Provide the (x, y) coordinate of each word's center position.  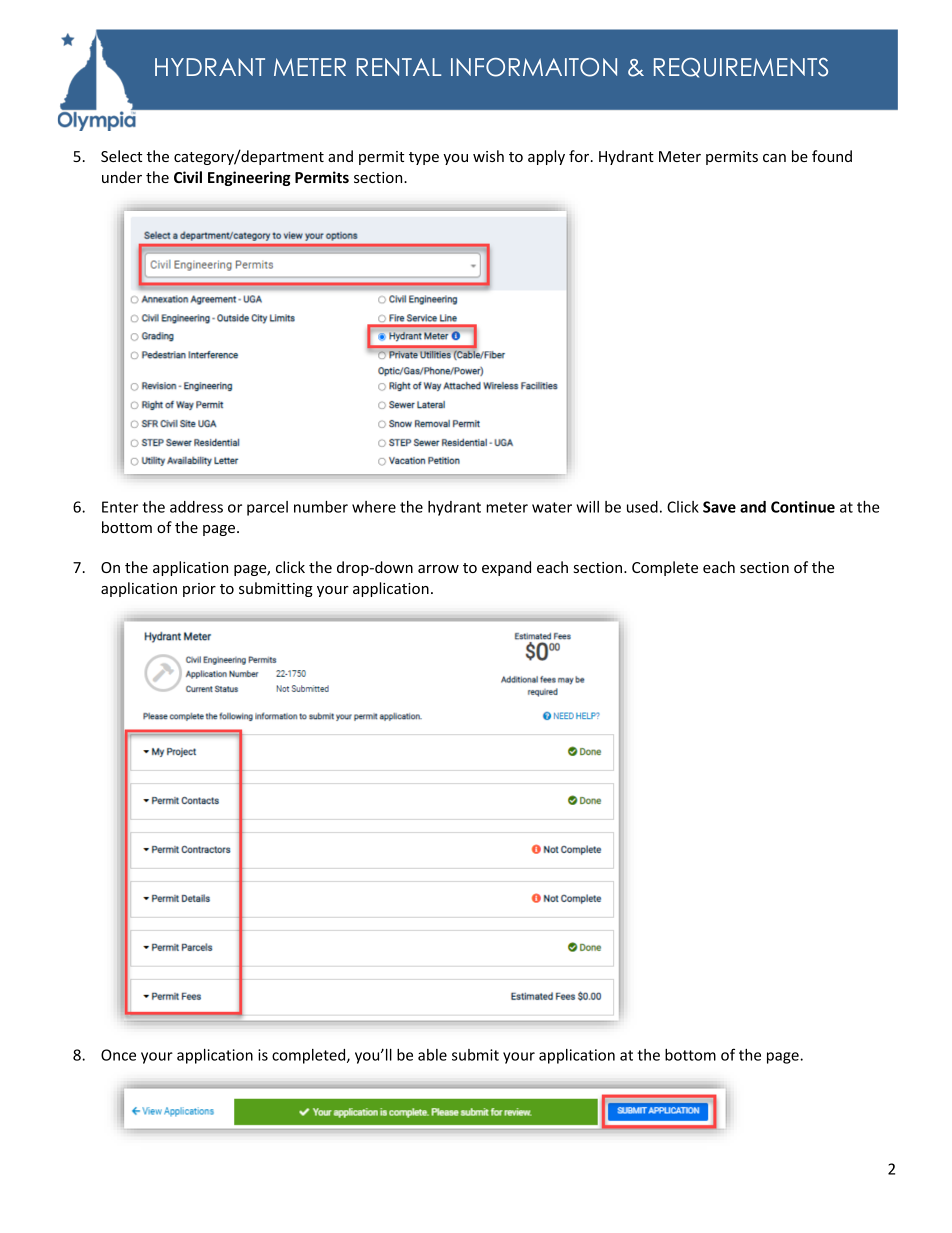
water (552, 507)
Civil (188, 177)
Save (719, 507)
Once (118, 1055)
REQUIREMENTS (741, 68)
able (432, 1055)
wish (488, 156)
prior (199, 590)
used (642, 507)
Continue (803, 507)
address (196, 507)
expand (506, 568)
